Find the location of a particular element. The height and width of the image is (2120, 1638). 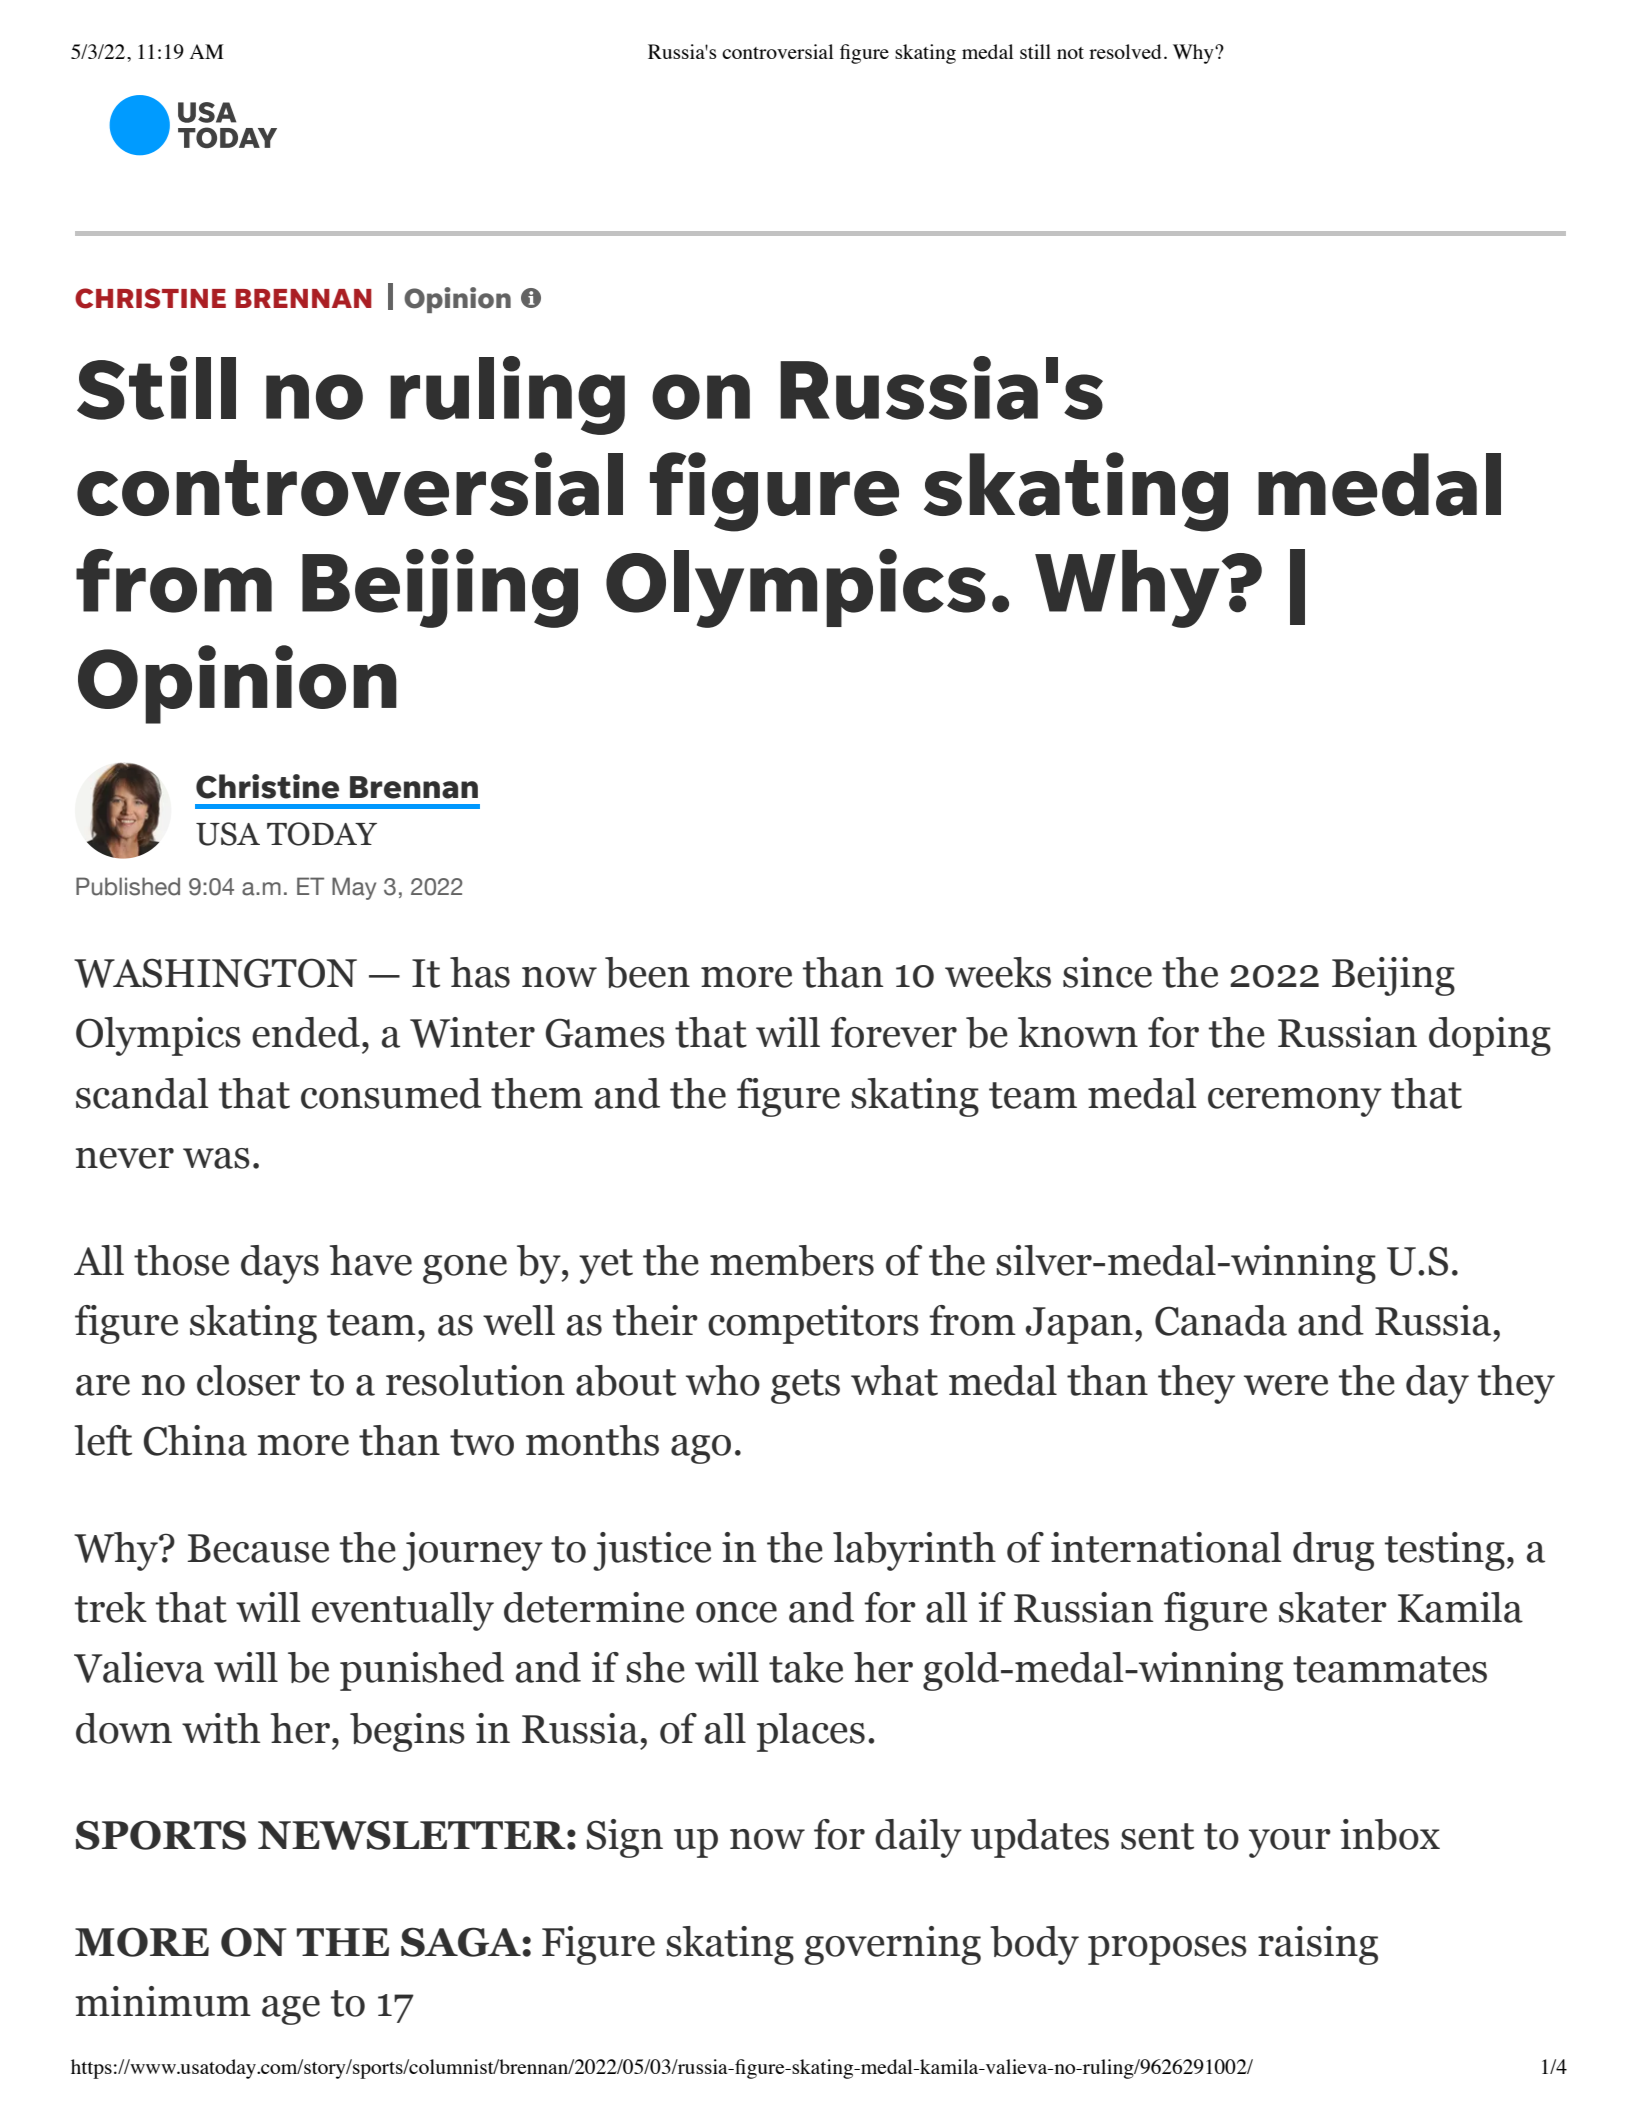

doping is located at coordinates (1490, 1036).
